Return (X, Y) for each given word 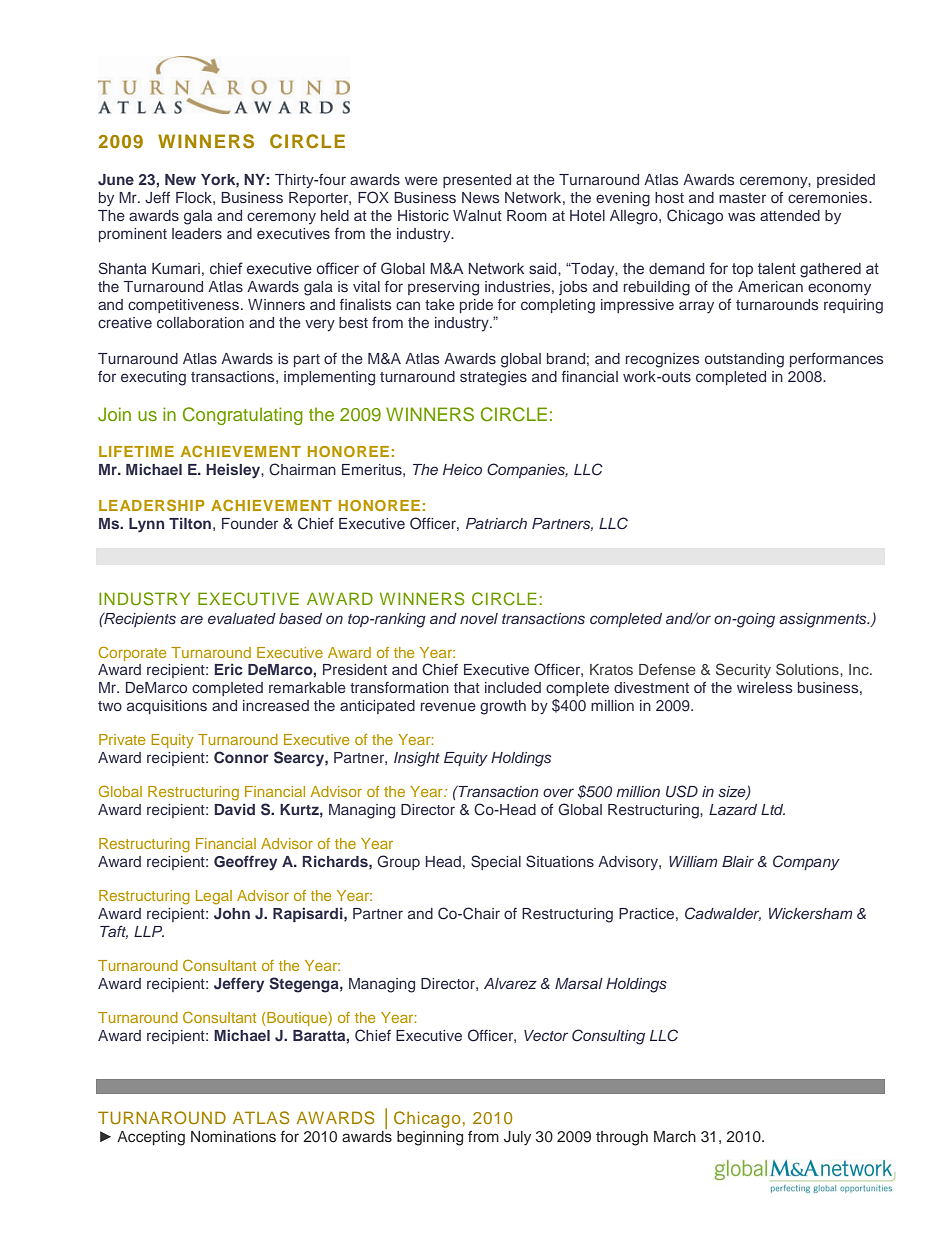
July (517, 1138)
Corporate (132, 653)
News (480, 197)
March (675, 1136)
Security (743, 670)
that (467, 687)
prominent (133, 235)
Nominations (233, 1136)
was (741, 216)
